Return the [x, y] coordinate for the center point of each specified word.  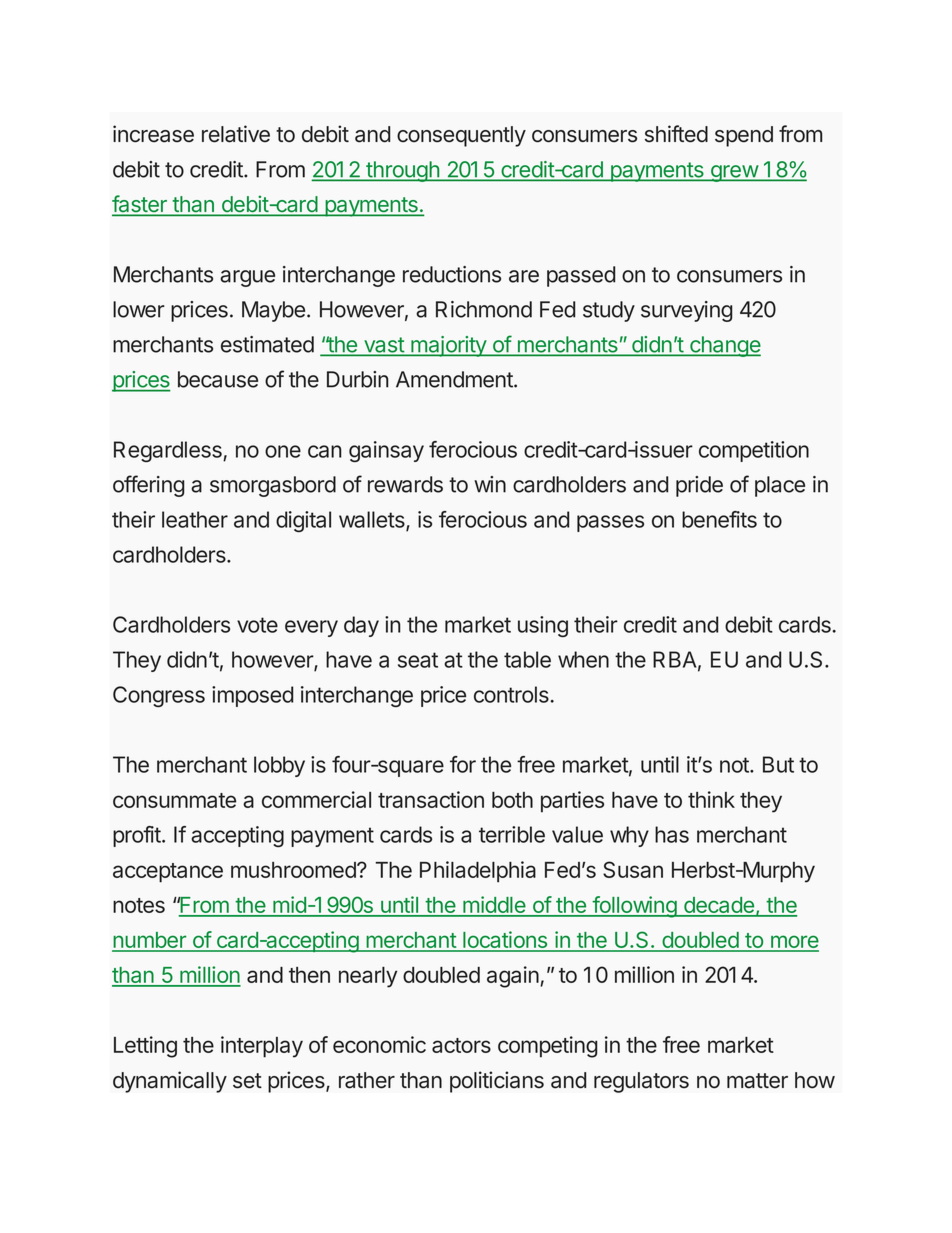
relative [236, 134]
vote [257, 625]
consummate [174, 800]
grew [734, 173]
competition [754, 451]
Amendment [455, 379]
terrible [512, 834]
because [218, 379]
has [672, 834]
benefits [719, 519]
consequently [461, 136]
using [543, 626]
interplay [262, 1047]
